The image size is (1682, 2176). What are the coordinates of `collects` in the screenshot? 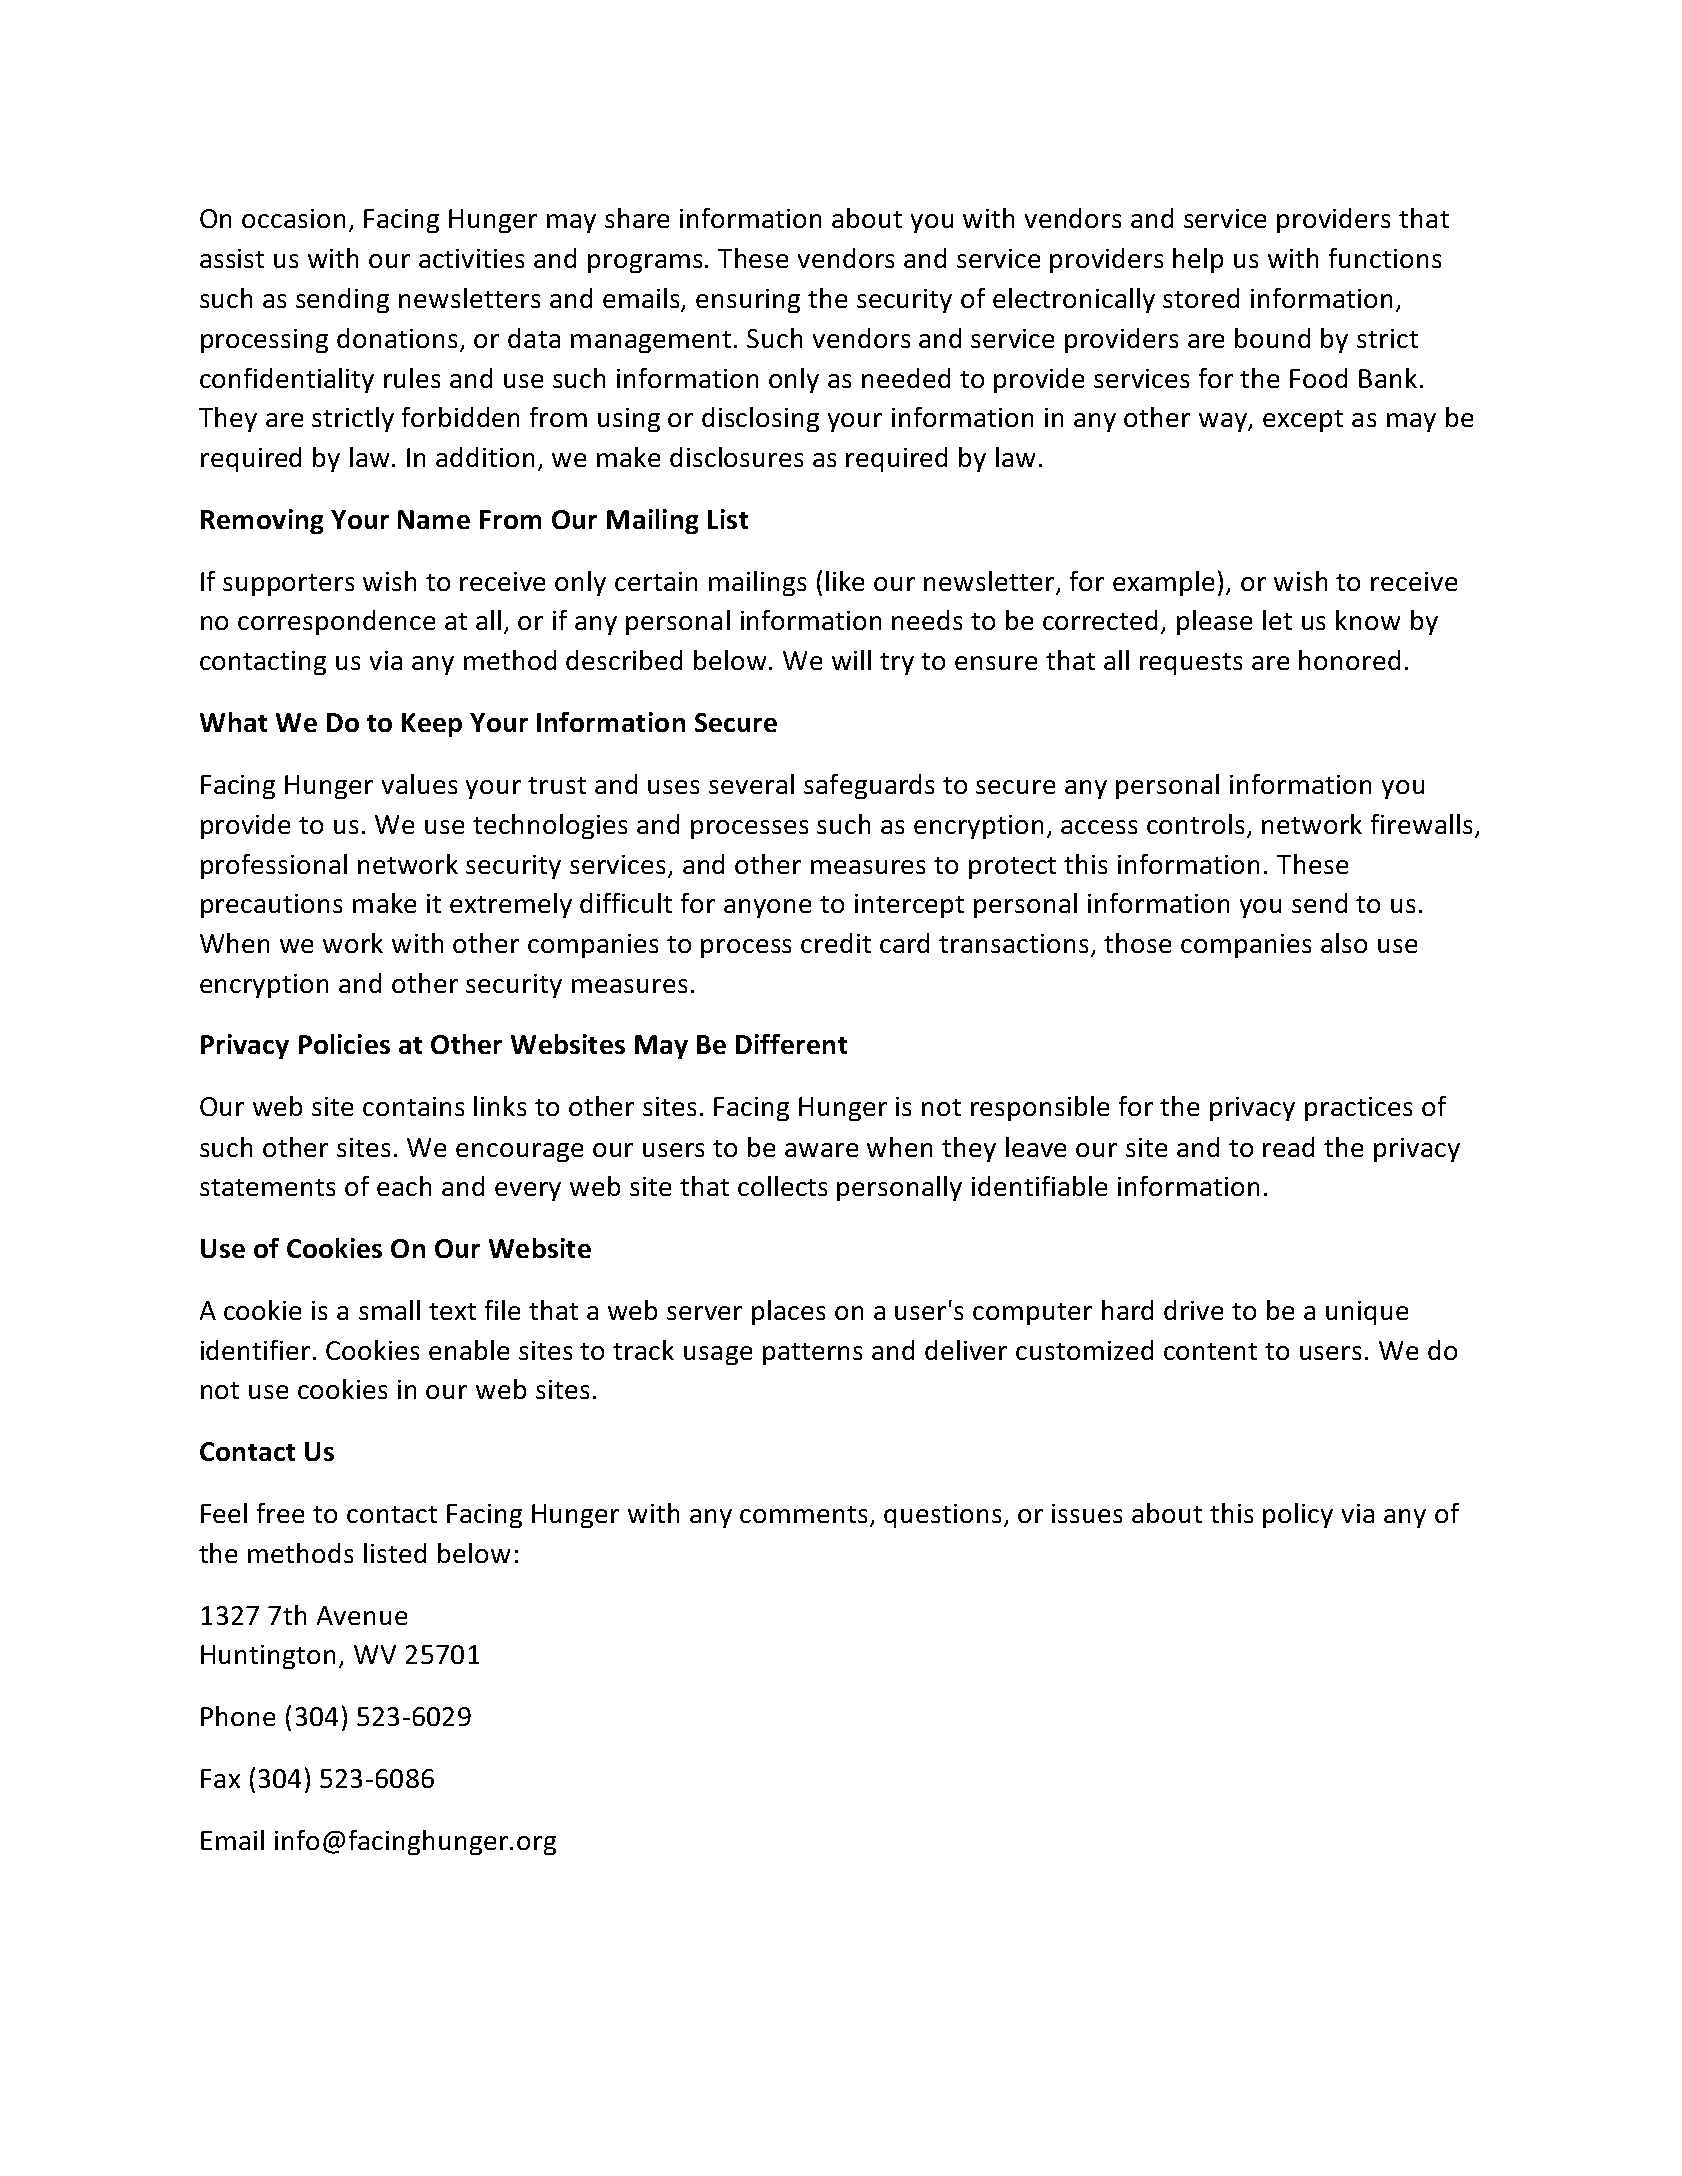 It's located at (782, 1186).
